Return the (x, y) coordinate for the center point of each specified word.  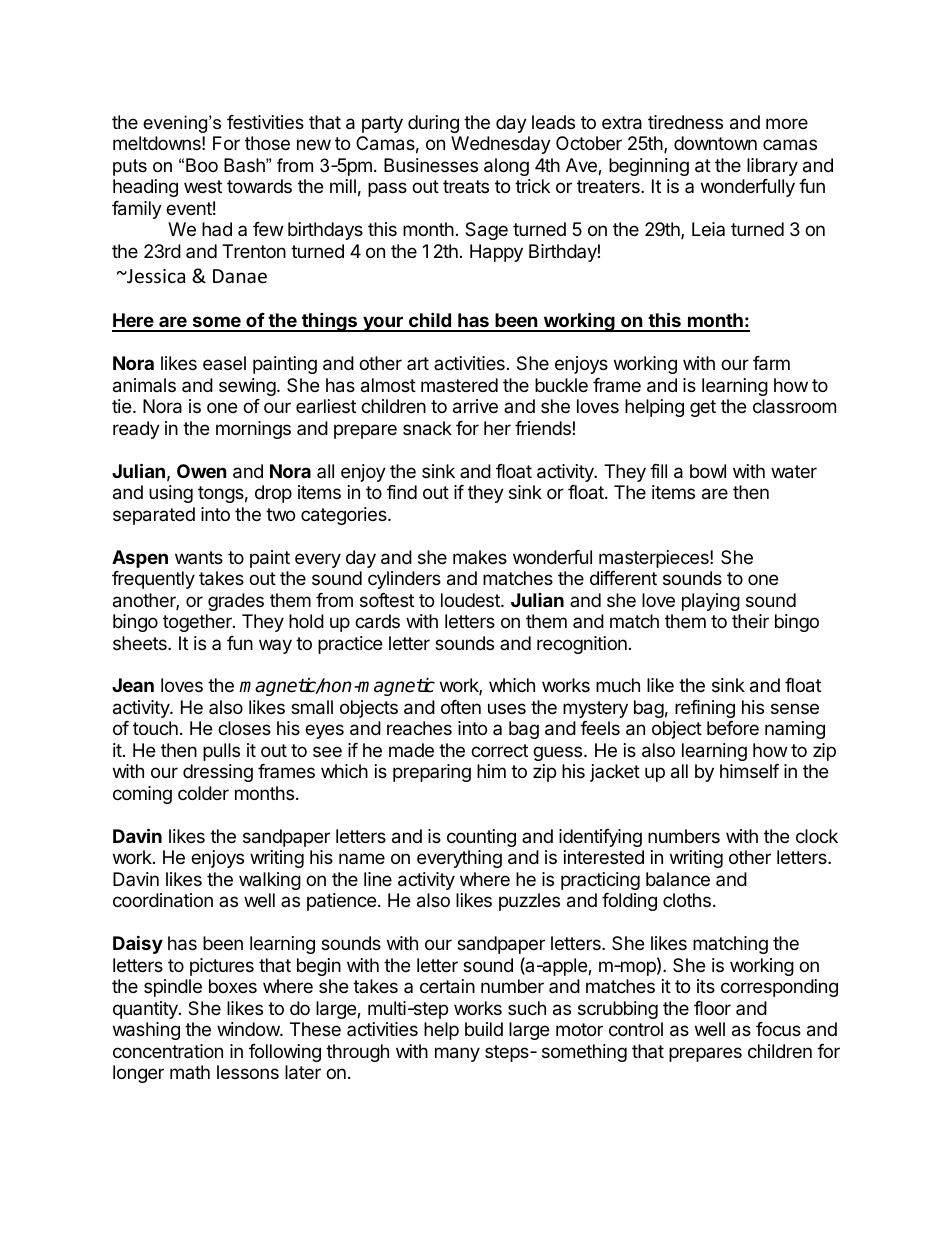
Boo (202, 165)
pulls (221, 752)
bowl (708, 471)
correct (499, 750)
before (733, 728)
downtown (715, 143)
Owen (202, 471)
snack (427, 428)
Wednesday (501, 145)
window (249, 1029)
